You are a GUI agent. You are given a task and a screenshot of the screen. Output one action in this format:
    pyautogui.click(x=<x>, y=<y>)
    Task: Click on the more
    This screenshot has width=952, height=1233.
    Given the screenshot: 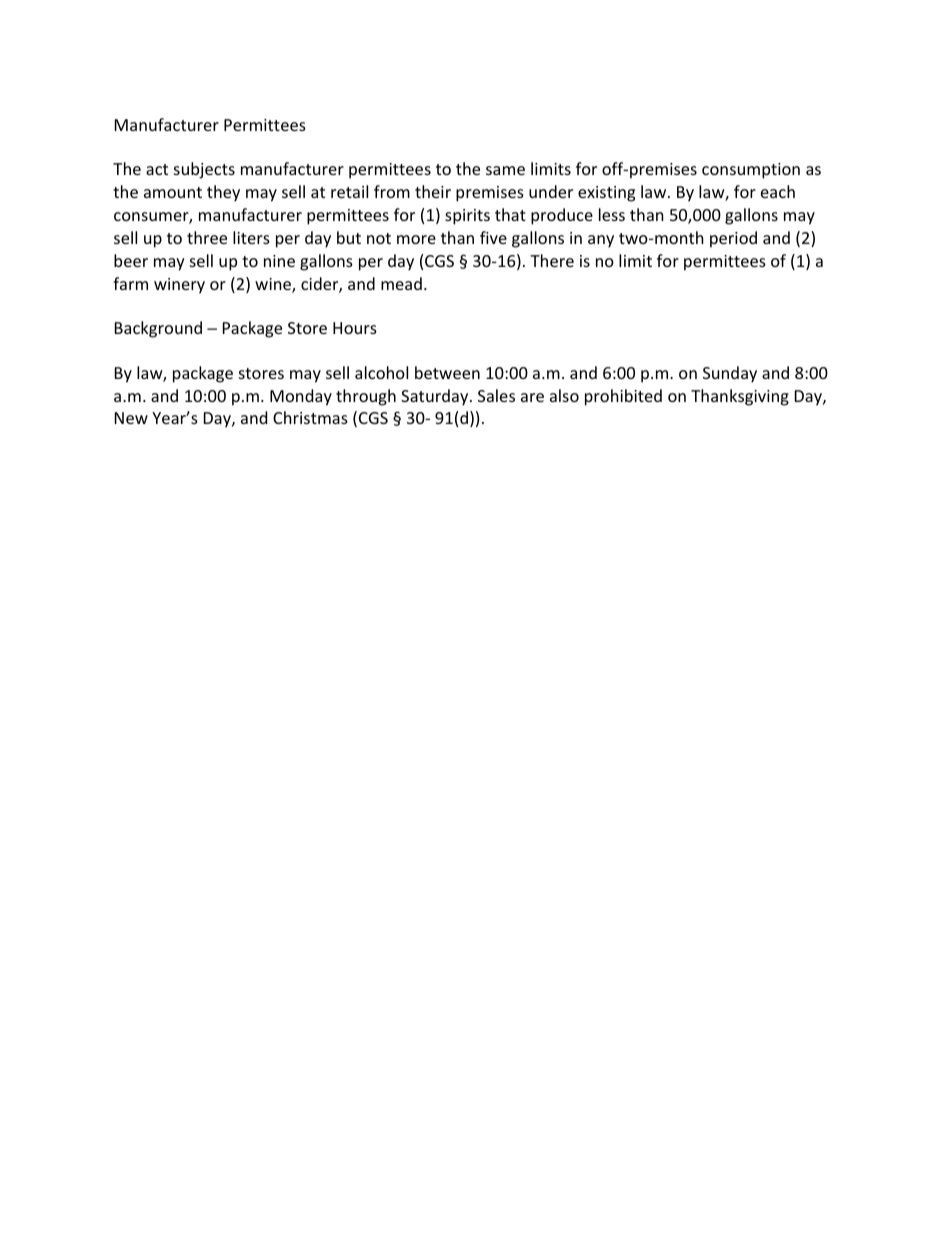 What is the action you would take?
    pyautogui.click(x=416, y=239)
